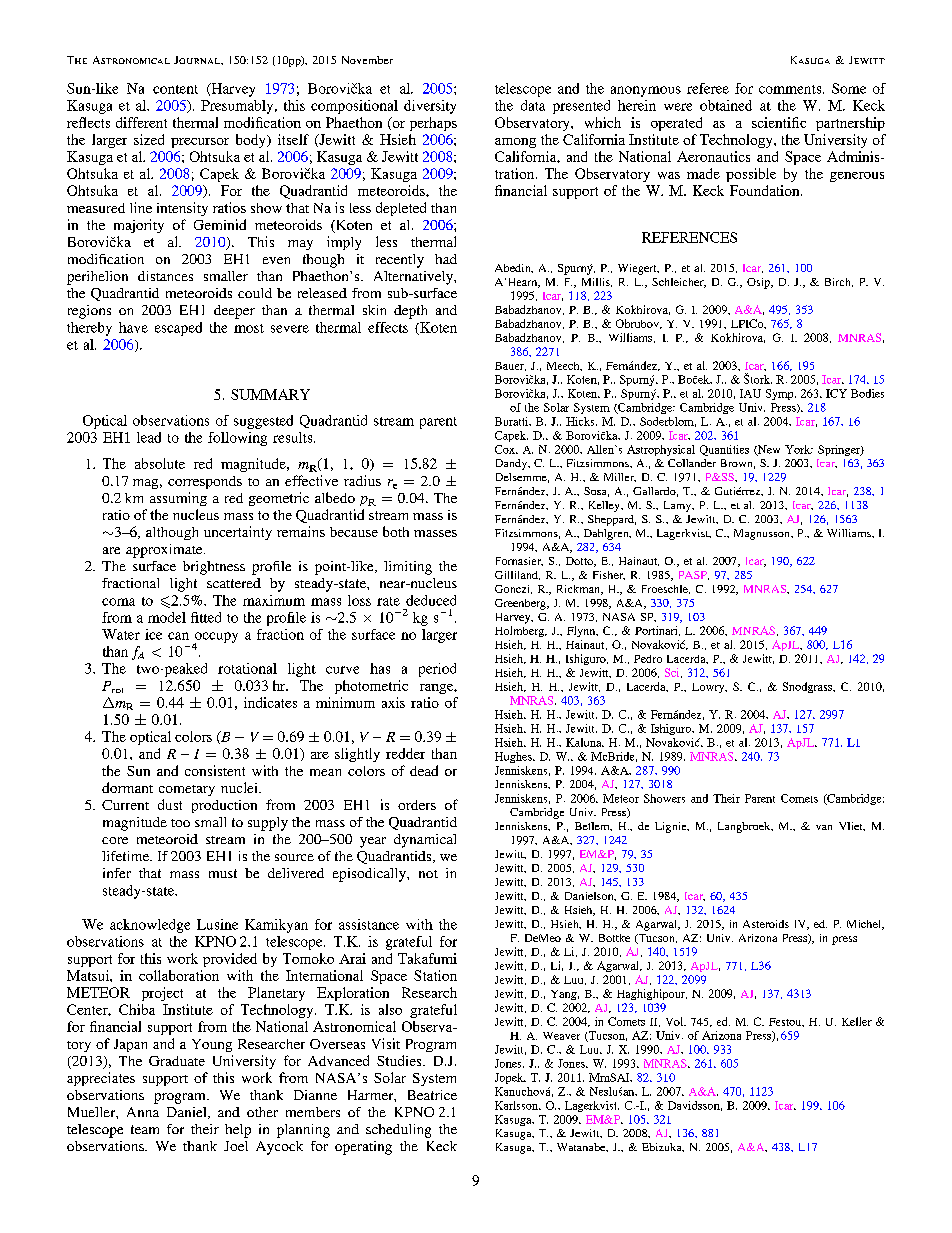 The image size is (952, 1233). Describe the element at coordinates (709, 688) in the screenshot. I see `Lowry` at that location.
